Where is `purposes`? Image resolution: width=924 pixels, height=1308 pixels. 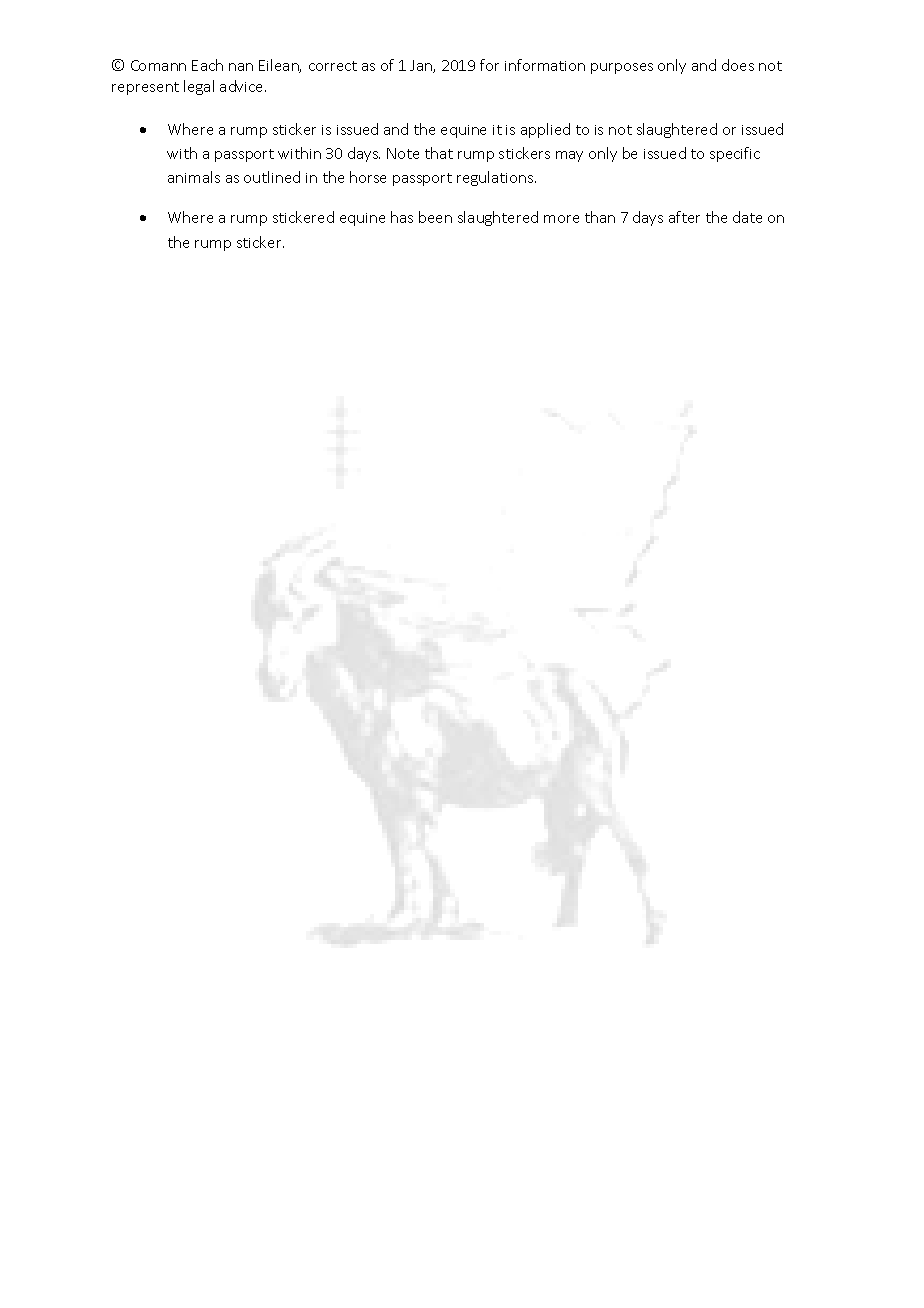 purposes is located at coordinates (622, 68).
